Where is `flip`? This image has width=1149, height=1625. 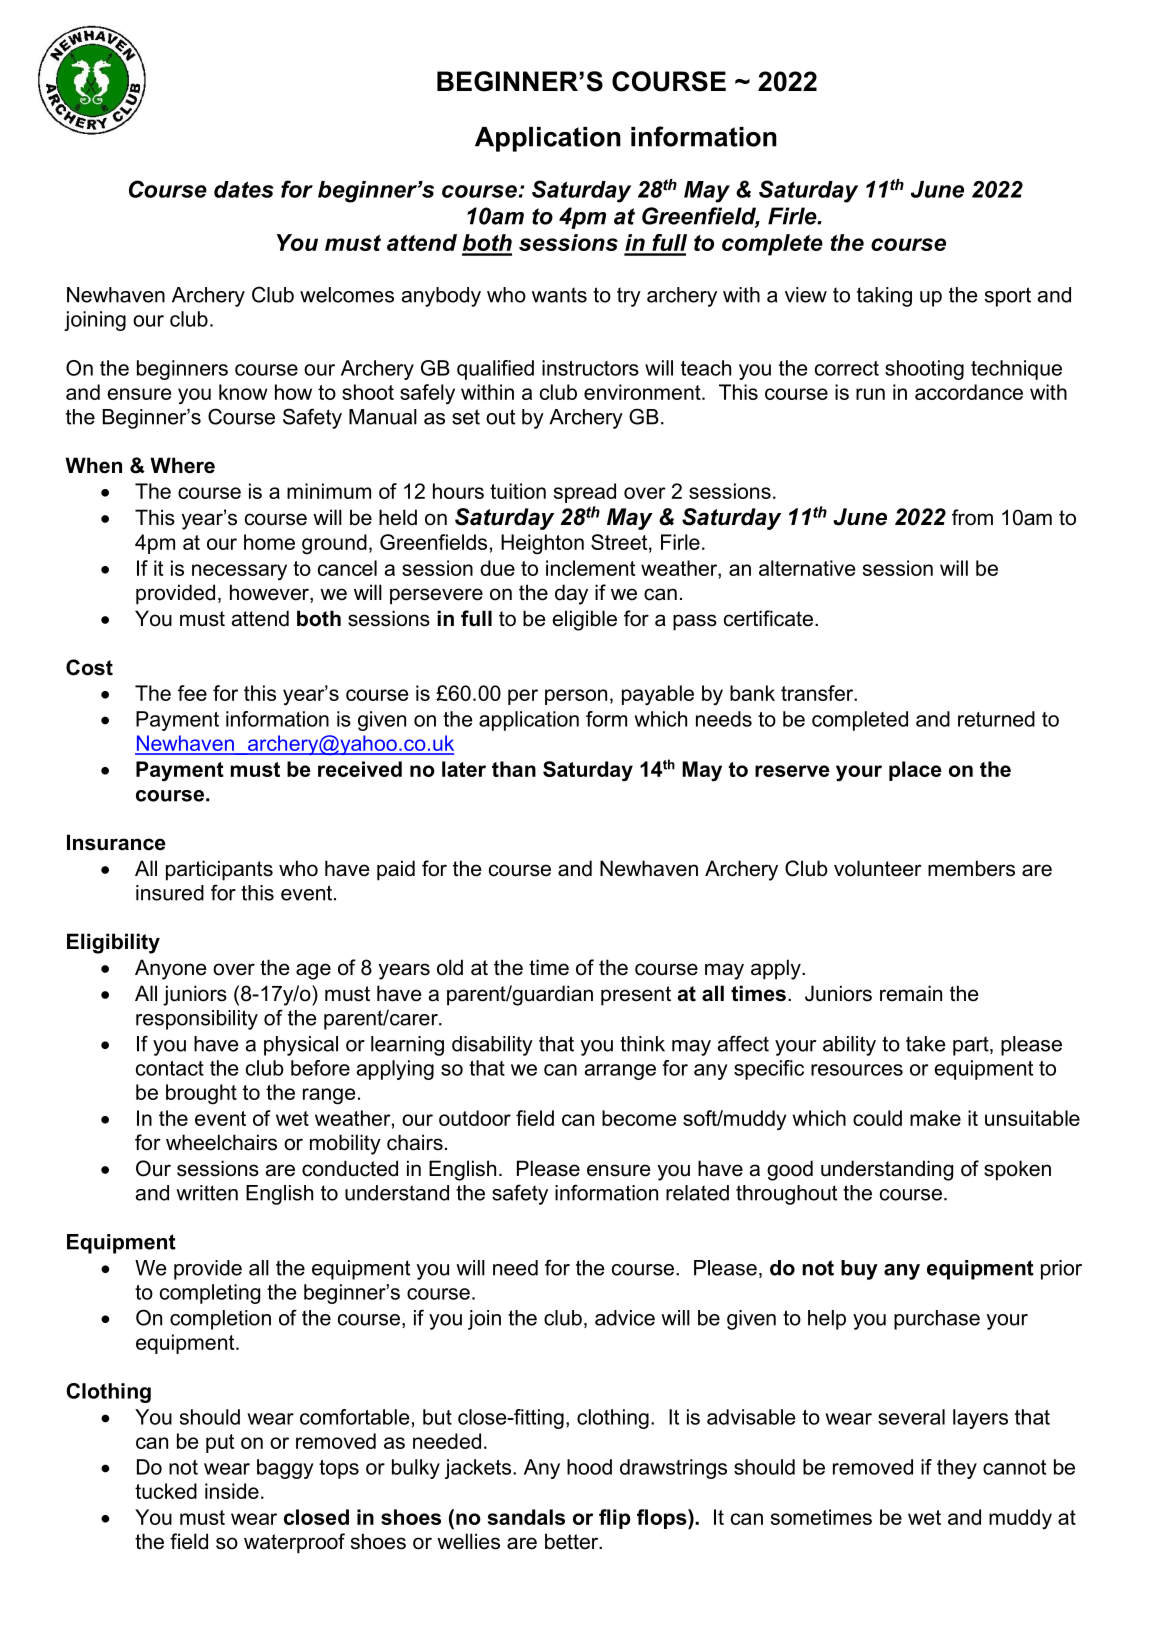 flip is located at coordinates (615, 1519).
